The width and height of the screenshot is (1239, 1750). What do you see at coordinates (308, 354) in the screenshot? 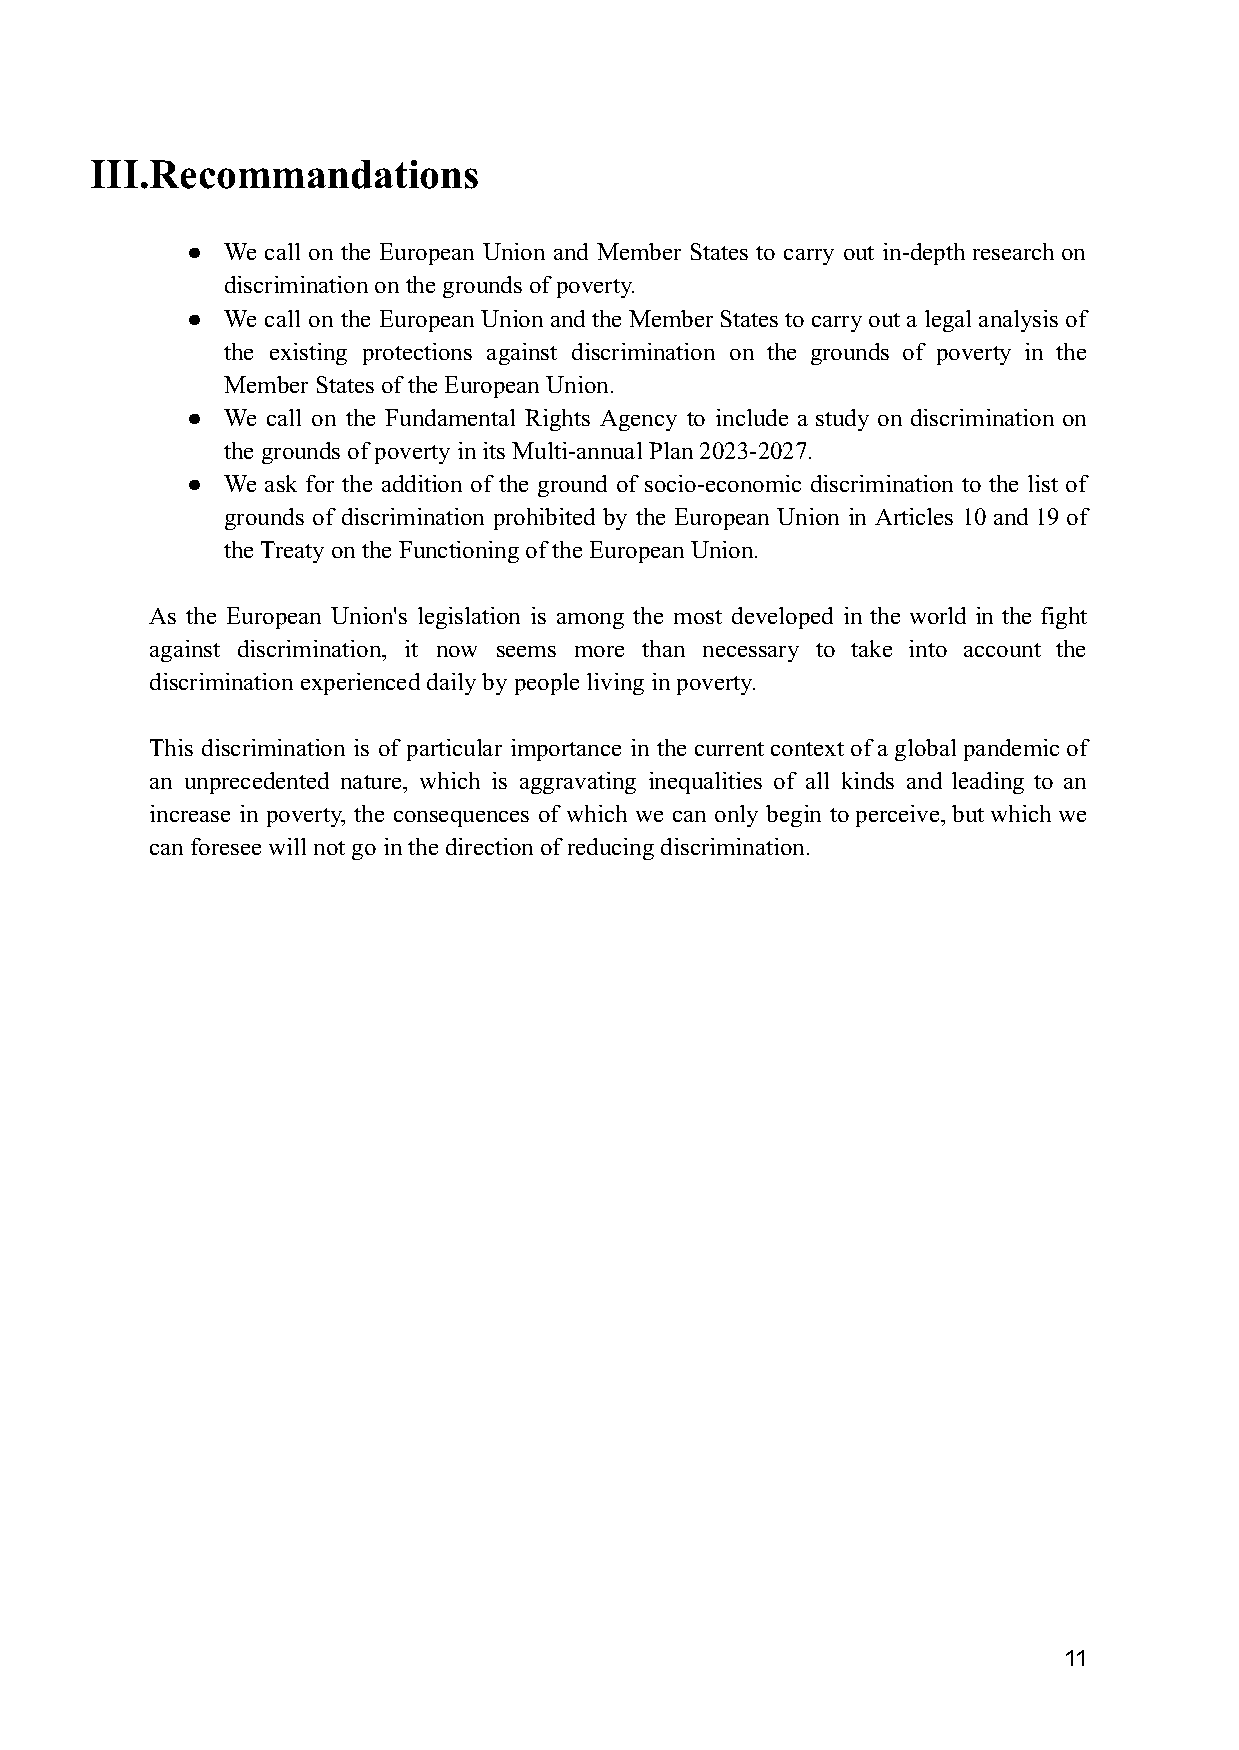
I see `existing` at bounding box center [308, 354].
